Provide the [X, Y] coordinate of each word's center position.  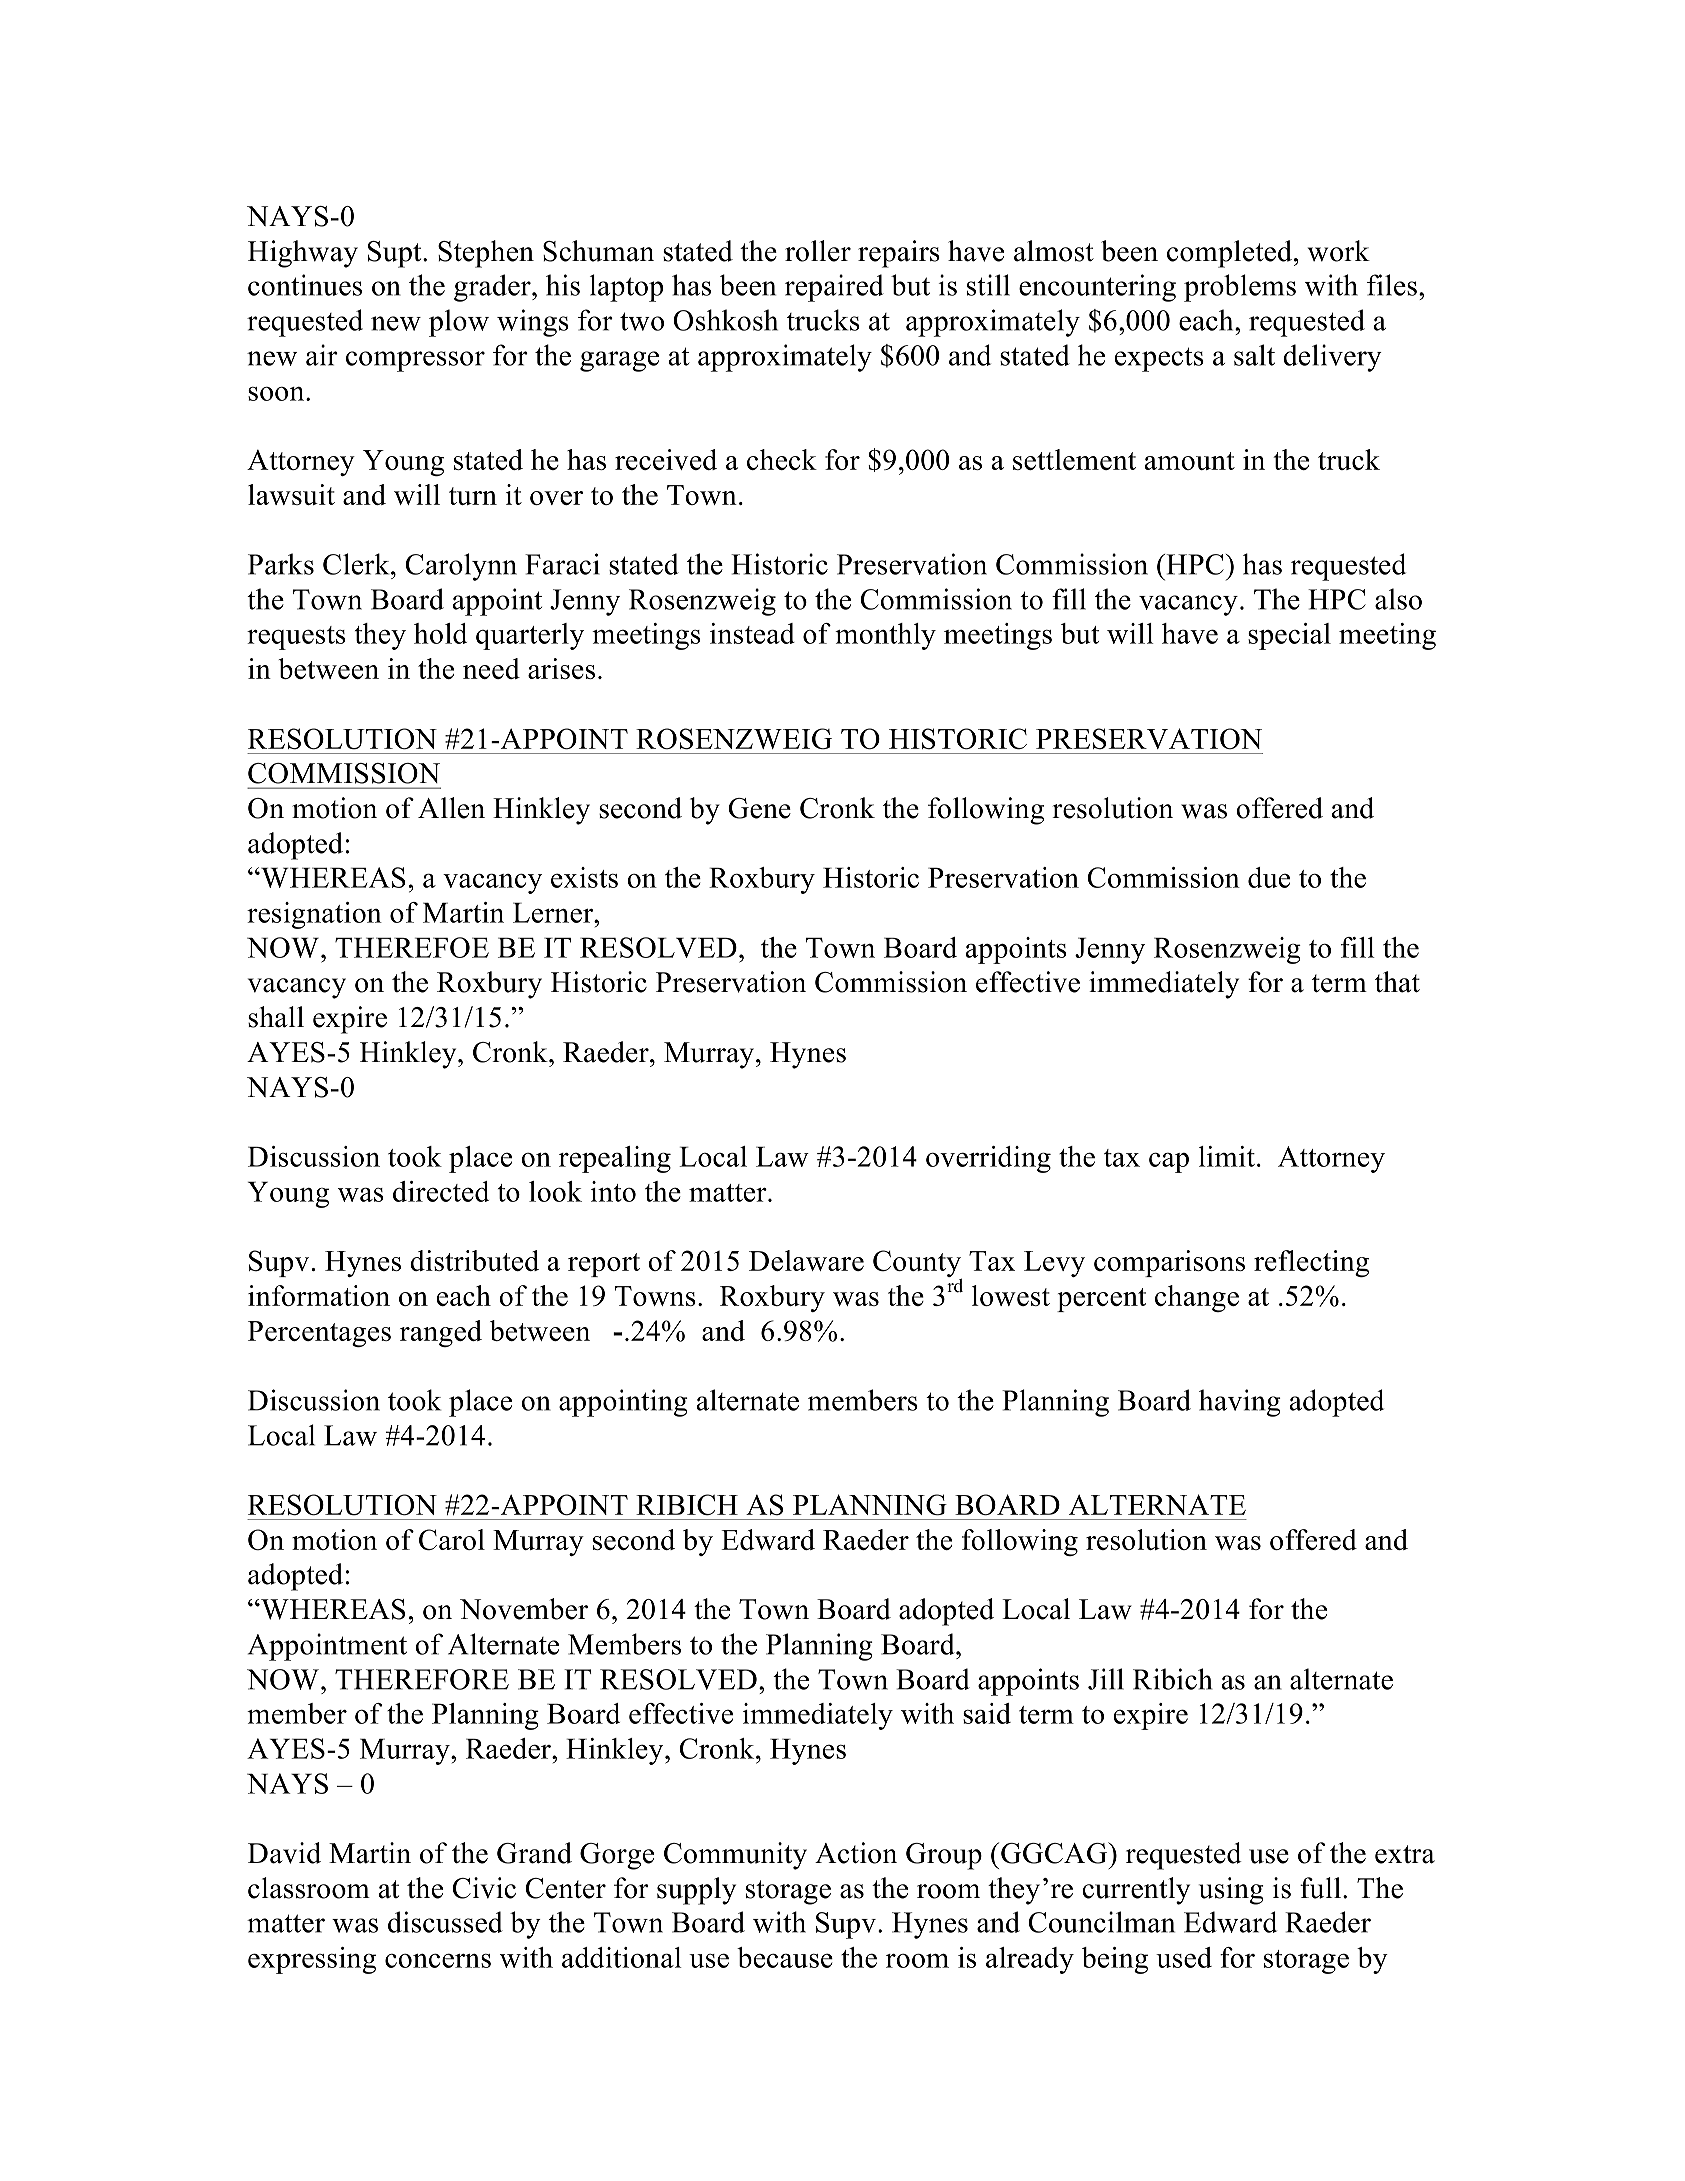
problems [1240, 288]
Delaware [806, 1260]
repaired [834, 288]
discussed [445, 1922]
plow [459, 323]
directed [441, 1191]
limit [1227, 1156]
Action [856, 1853]
